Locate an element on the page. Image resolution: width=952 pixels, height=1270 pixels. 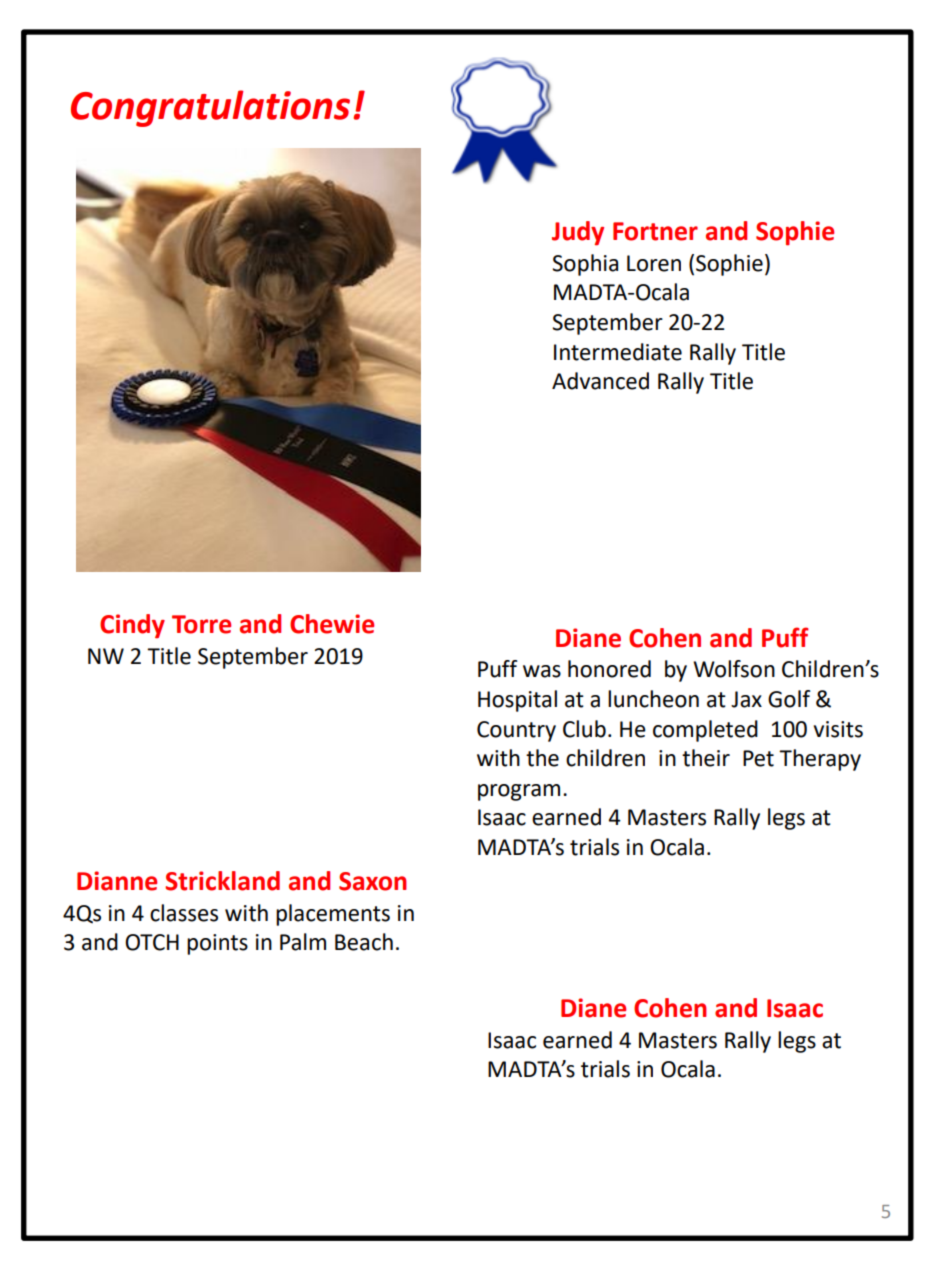
Advanced is located at coordinates (600, 381).
